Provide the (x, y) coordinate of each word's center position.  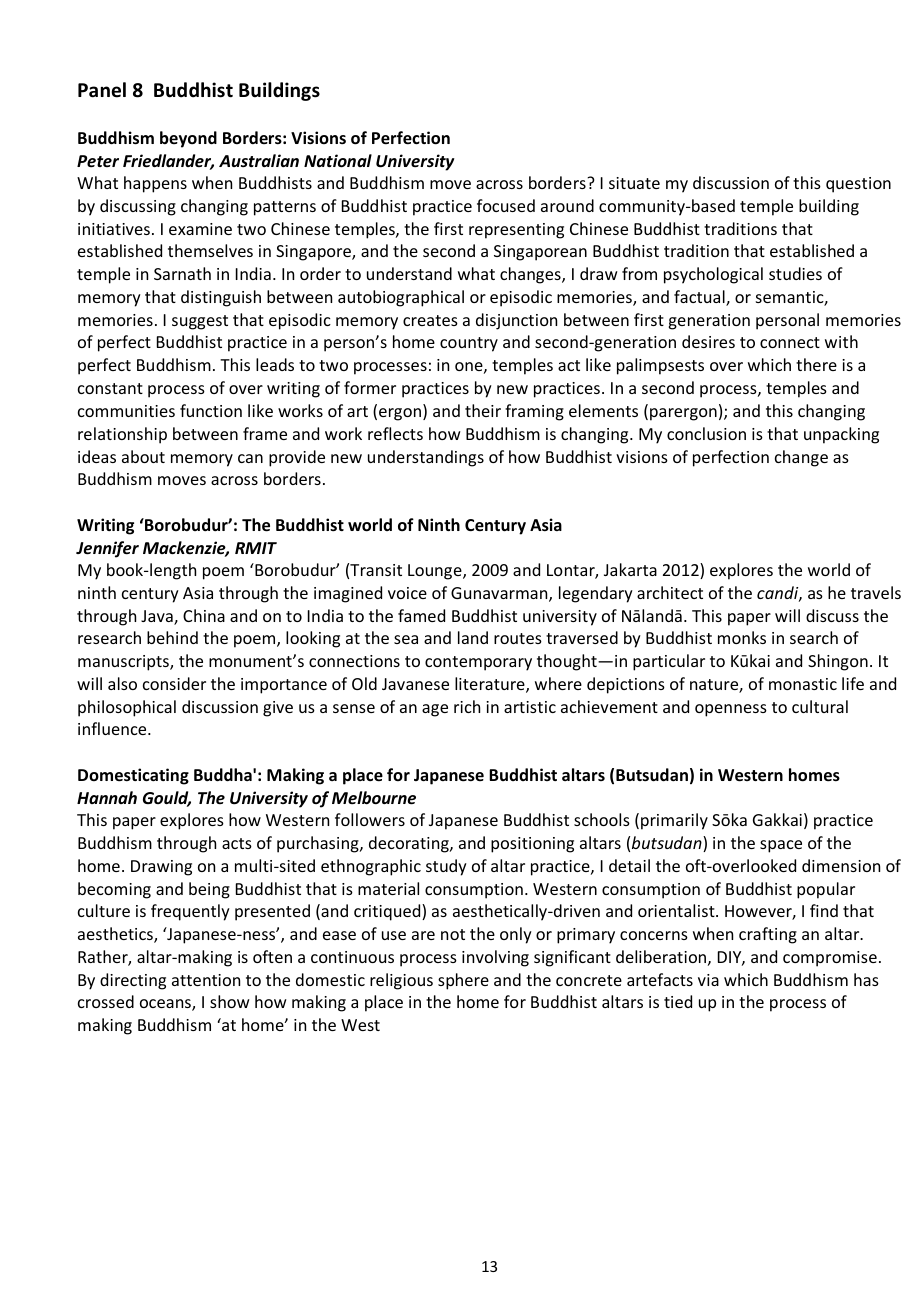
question (858, 185)
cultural (820, 706)
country (469, 344)
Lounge (436, 572)
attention (206, 980)
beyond (188, 139)
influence (113, 728)
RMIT (256, 548)
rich (467, 706)
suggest (200, 322)
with (841, 341)
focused (506, 205)
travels (876, 592)
